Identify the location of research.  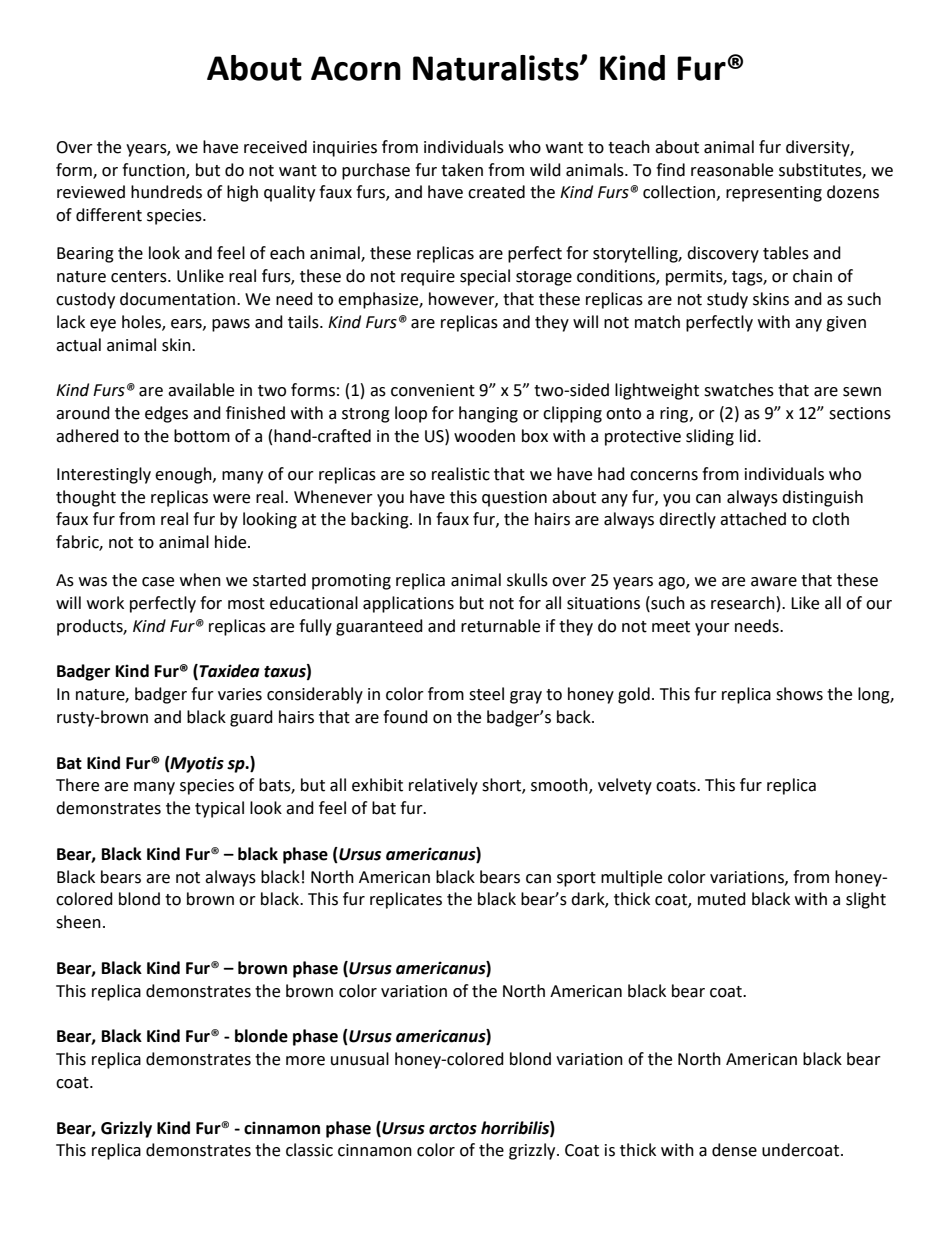
(743, 603).
